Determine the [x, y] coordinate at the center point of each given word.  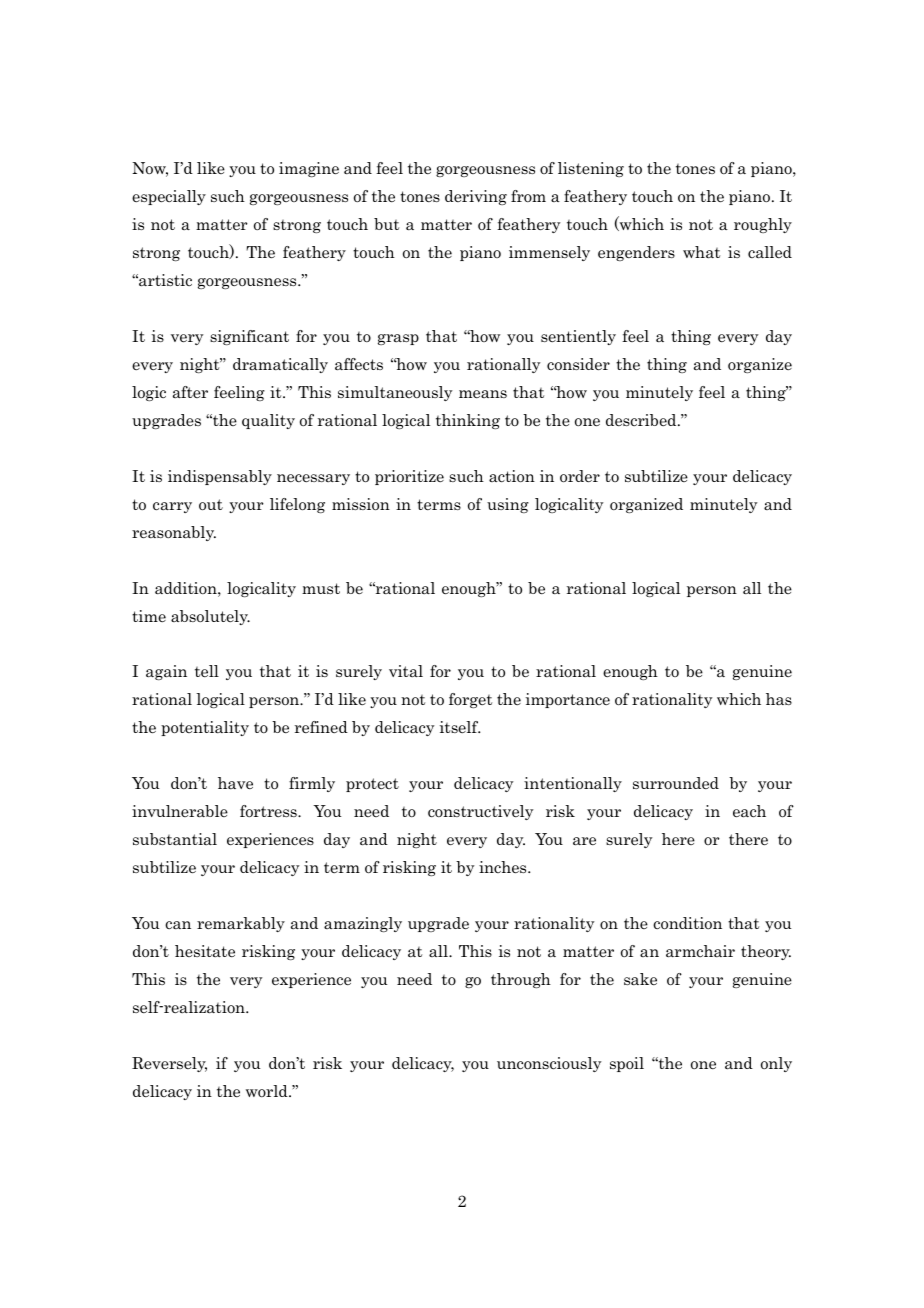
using [508, 505]
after [190, 392]
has [779, 699]
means [483, 394]
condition [687, 923]
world [268, 1091]
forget [470, 700]
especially [169, 197]
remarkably [241, 924]
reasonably [174, 533]
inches [504, 867]
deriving [476, 197]
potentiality [205, 728]
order [580, 476]
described [642, 420]
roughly [763, 225]
